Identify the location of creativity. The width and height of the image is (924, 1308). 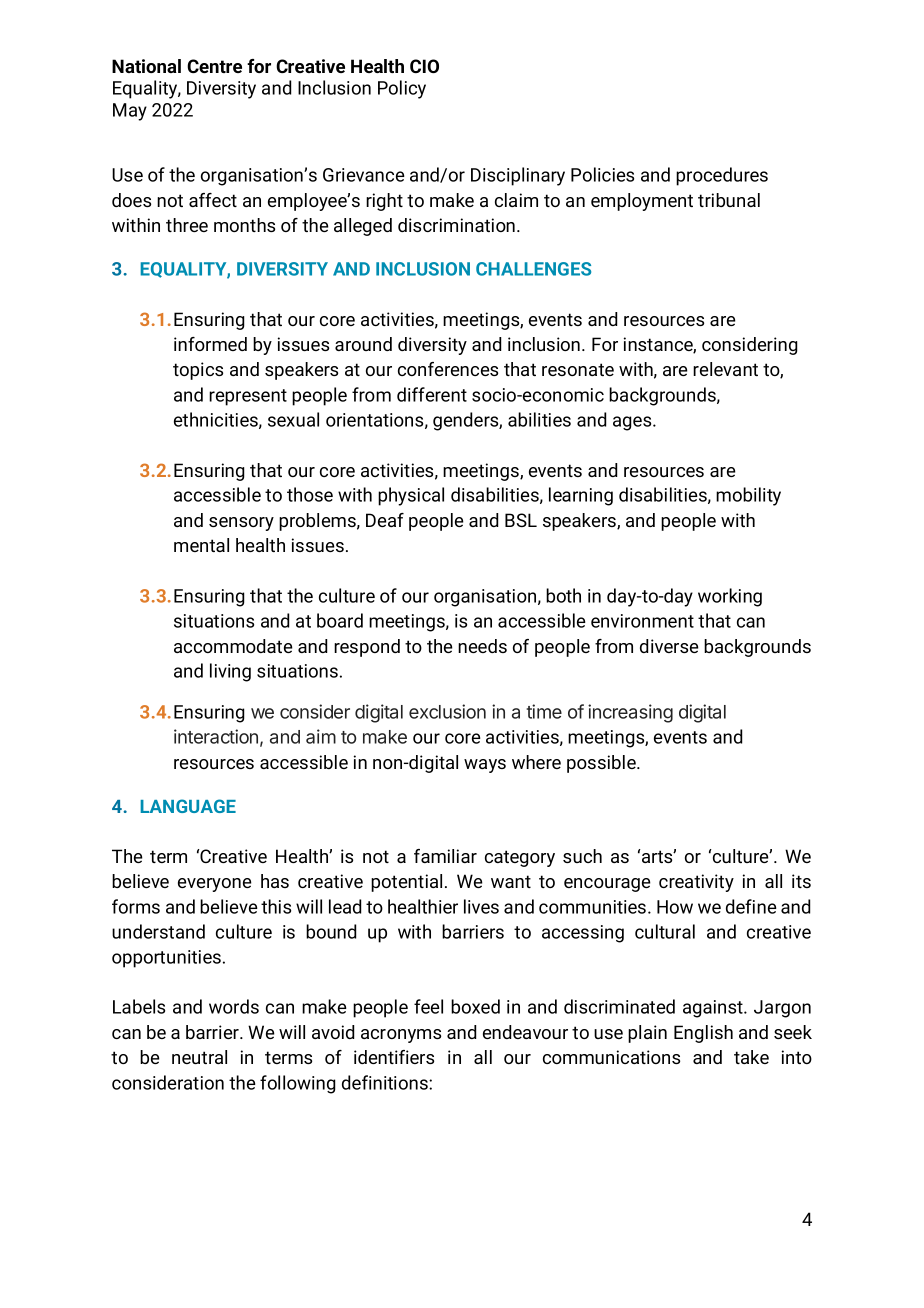
(696, 883).
